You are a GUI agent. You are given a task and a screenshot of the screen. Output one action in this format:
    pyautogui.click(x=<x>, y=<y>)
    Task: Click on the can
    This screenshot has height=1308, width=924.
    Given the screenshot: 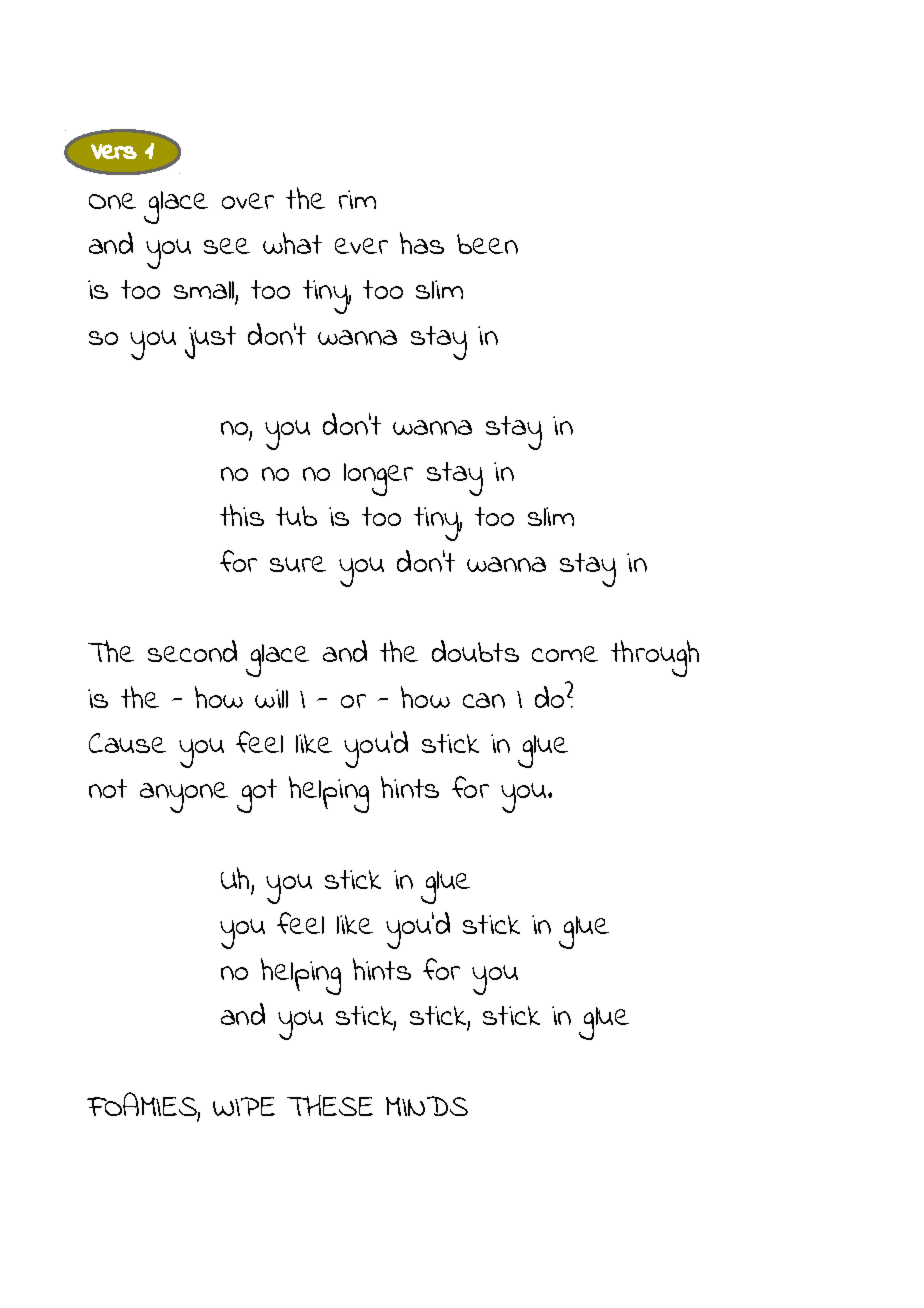 What is the action you would take?
    pyautogui.click(x=484, y=700)
